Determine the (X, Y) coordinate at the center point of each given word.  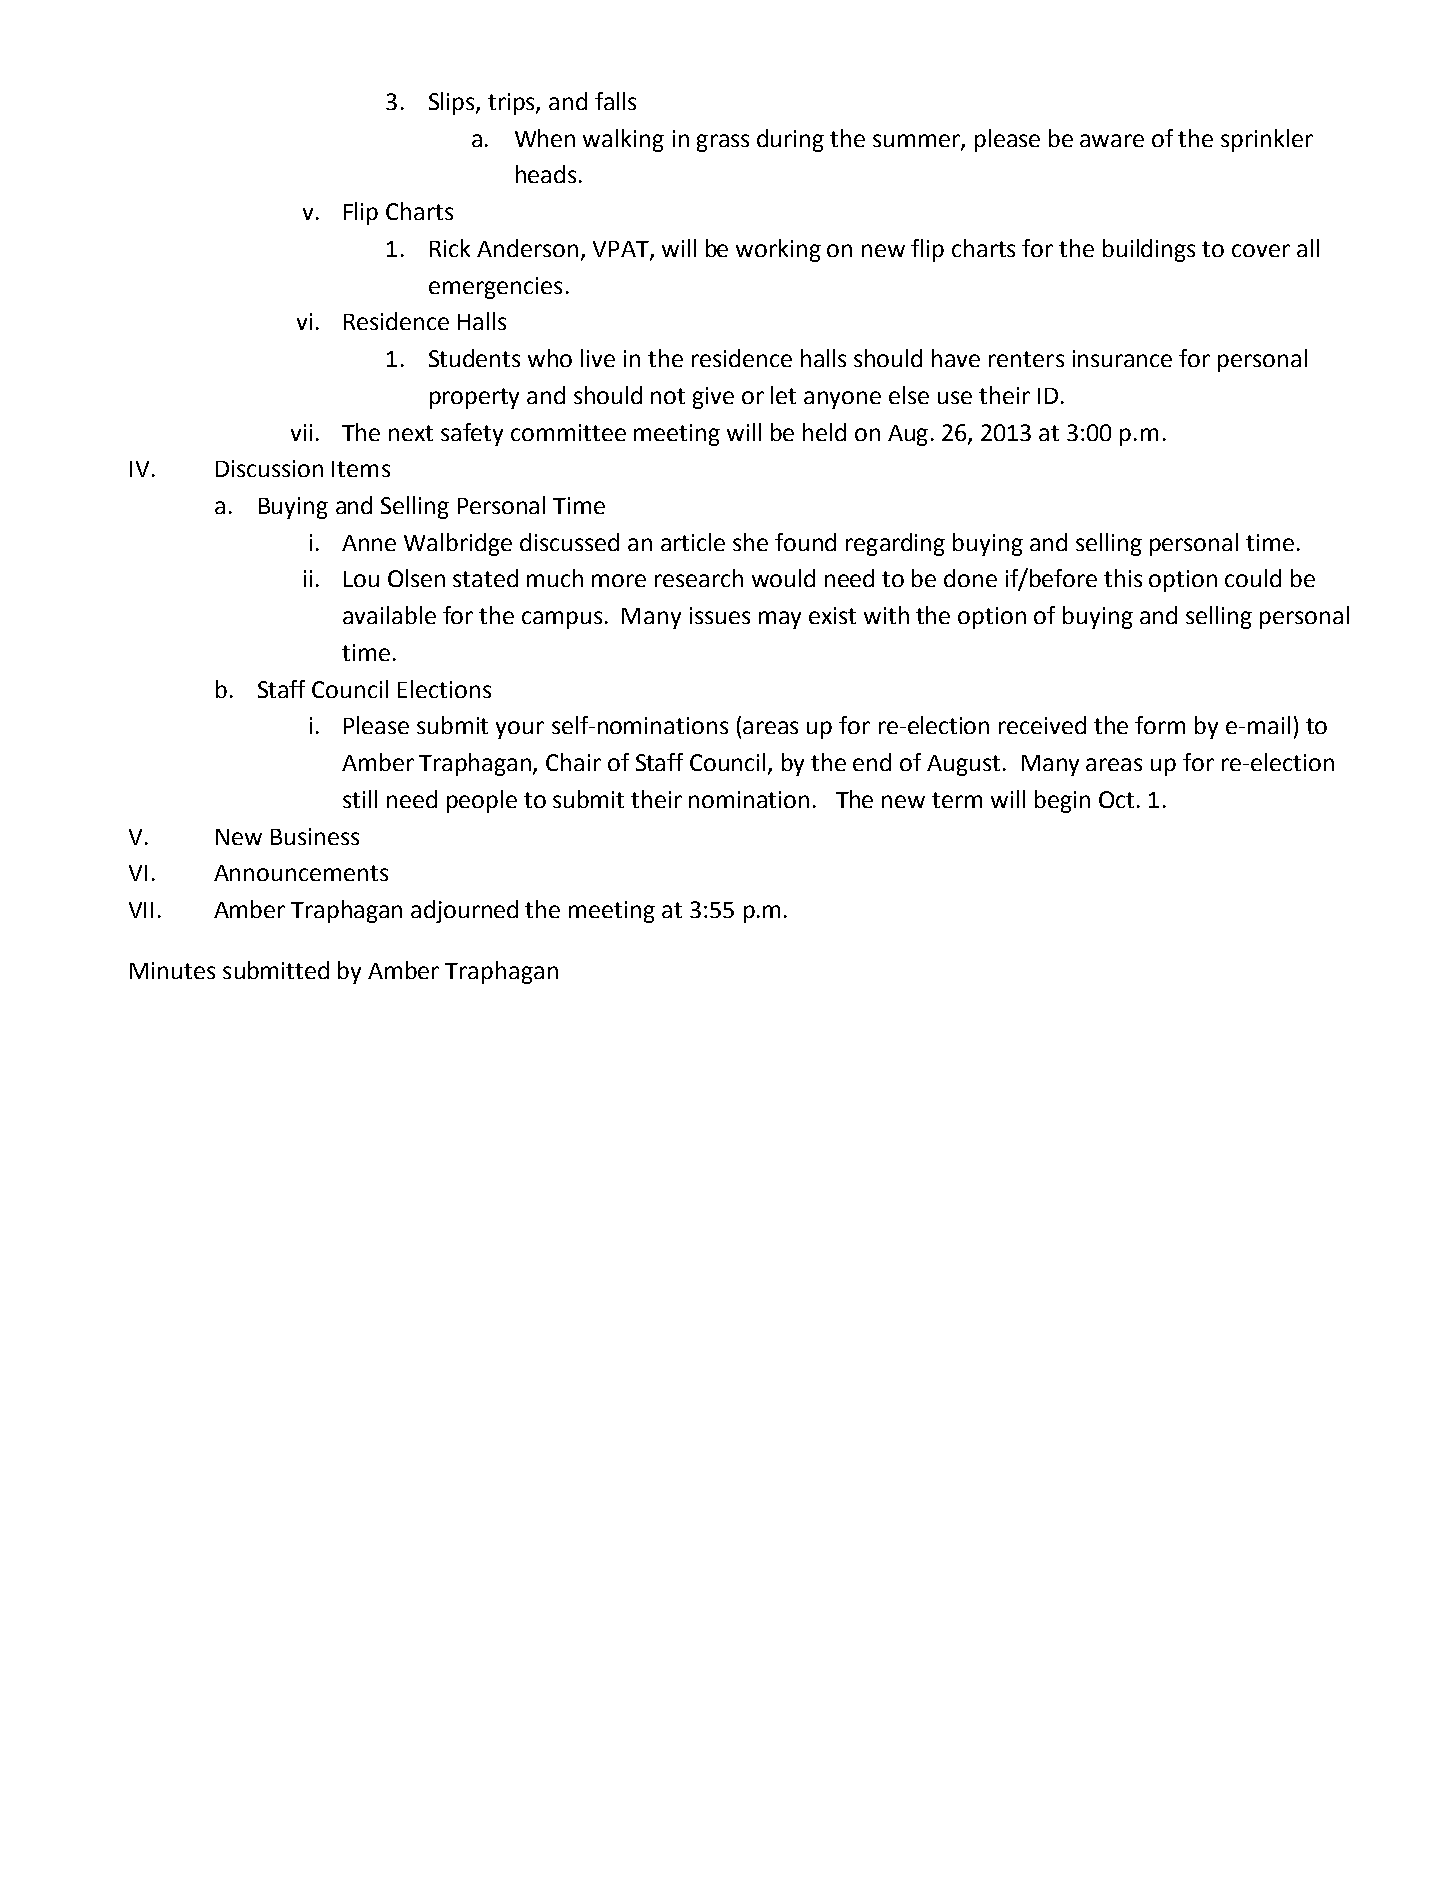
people (482, 801)
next (411, 433)
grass (723, 143)
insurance (1122, 358)
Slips (453, 103)
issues (720, 615)
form (1160, 725)
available (389, 615)
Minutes (172, 970)
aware (1112, 140)
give (713, 398)
